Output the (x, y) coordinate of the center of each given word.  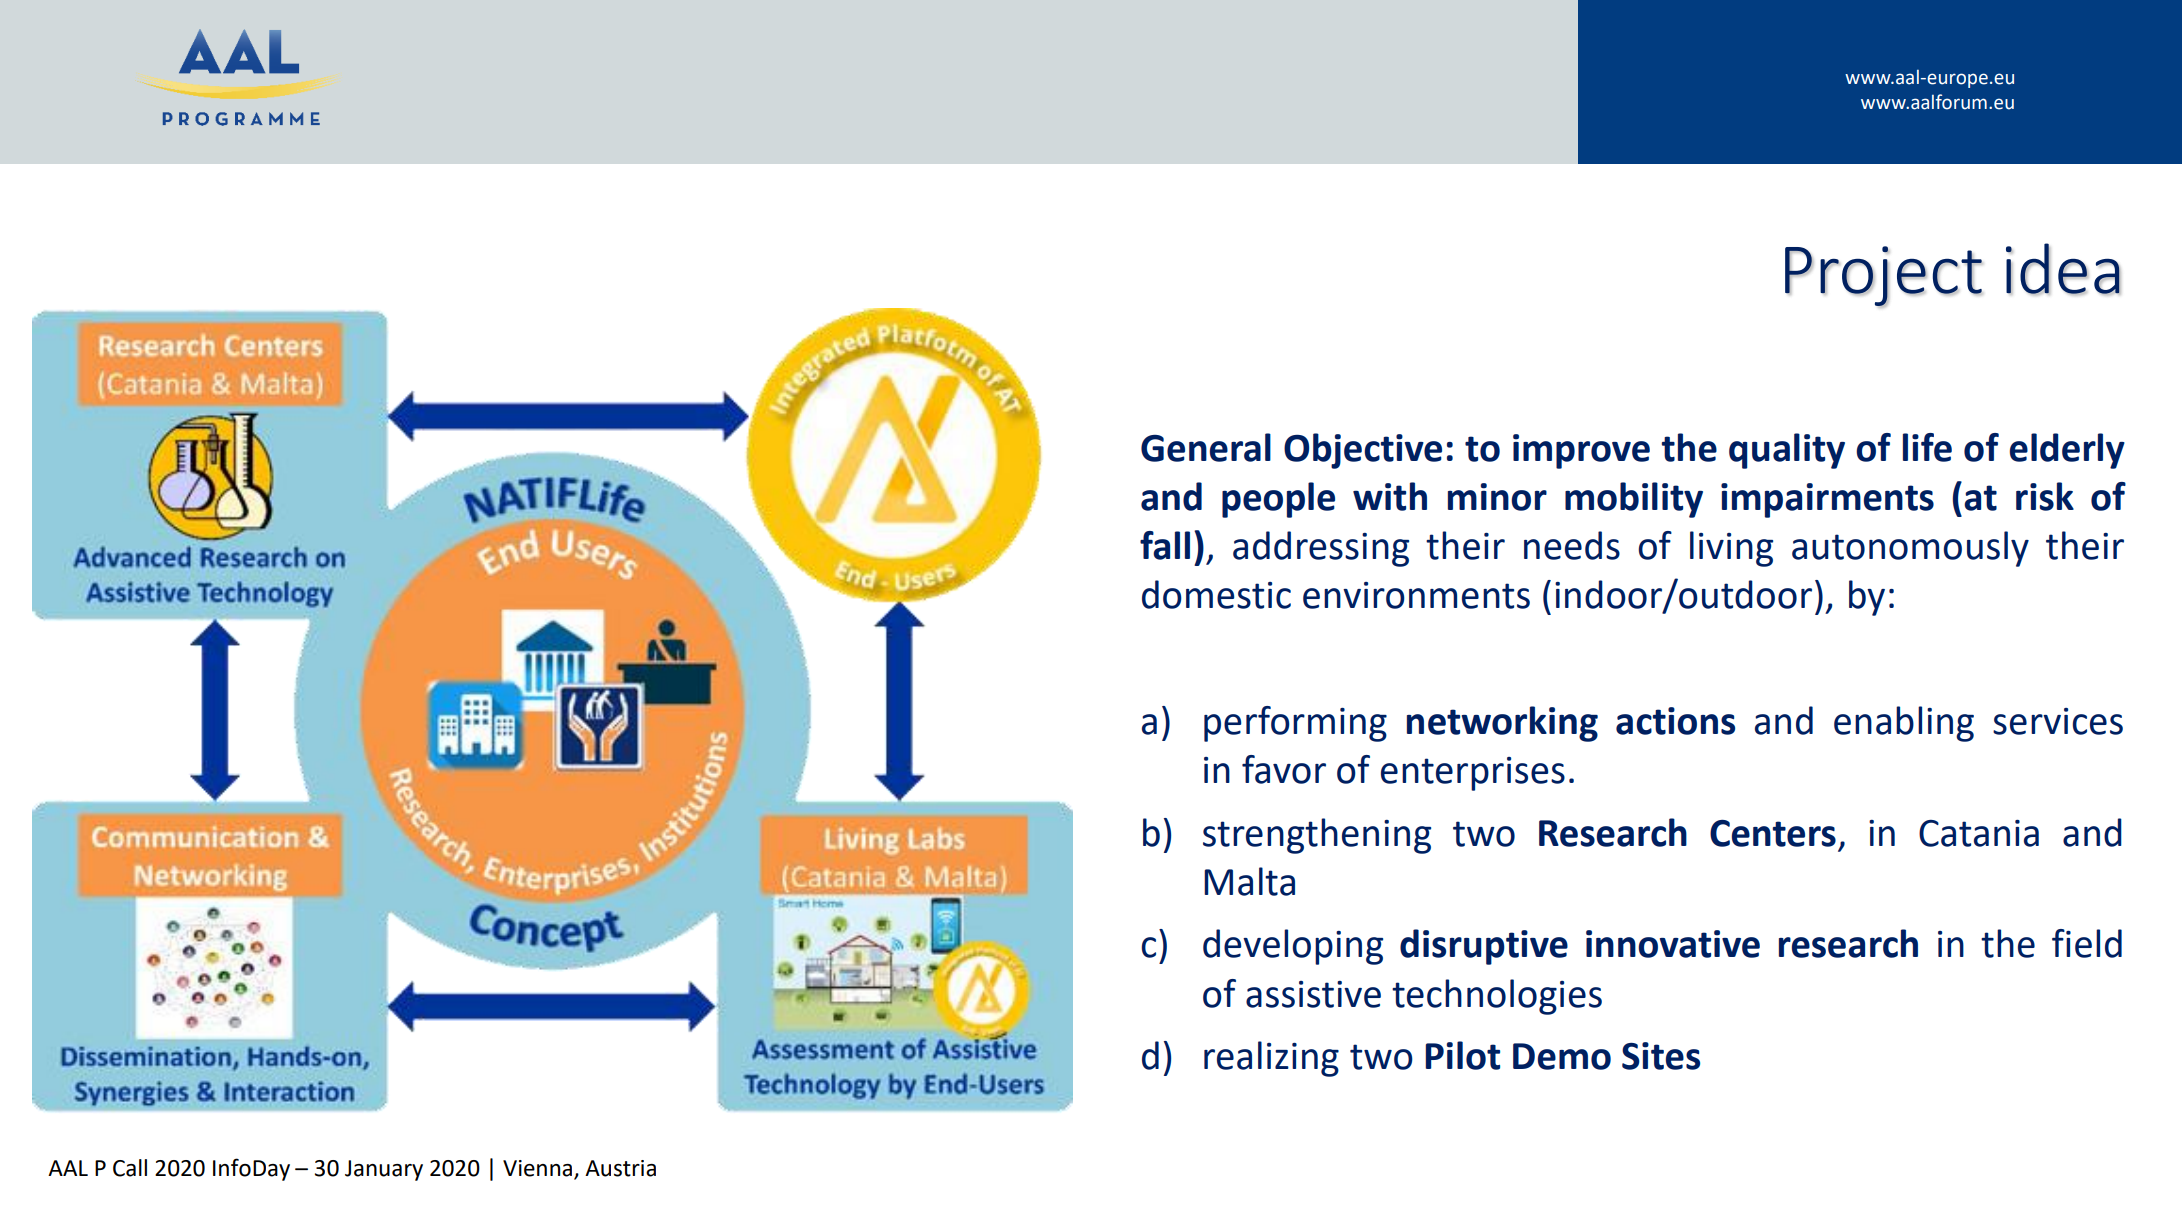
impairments (1827, 500)
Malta (1249, 881)
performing (1295, 724)
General (1206, 447)
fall (1165, 545)
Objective (1363, 451)
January (384, 1170)
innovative (1673, 944)
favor (1284, 769)
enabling (1904, 724)
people (1278, 500)
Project (1883, 277)
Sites (1661, 1056)
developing (1293, 947)
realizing (1271, 1059)
